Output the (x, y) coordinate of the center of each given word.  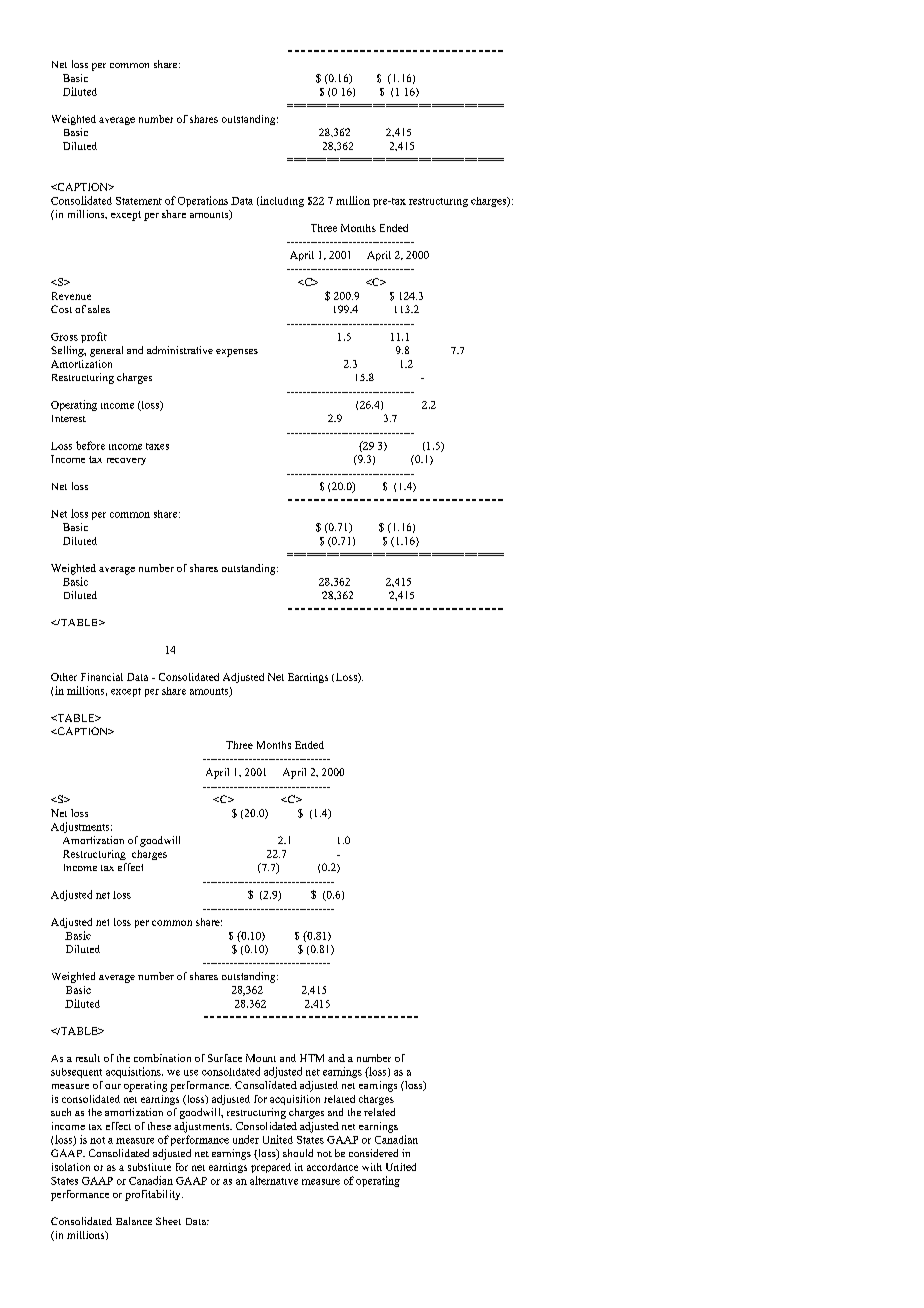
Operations (203, 201)
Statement (139, 201)
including (281, 201)
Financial (102, 677)
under (246, 1139)
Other (64, 677)
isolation (71, 1167)
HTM (312, 1058)
